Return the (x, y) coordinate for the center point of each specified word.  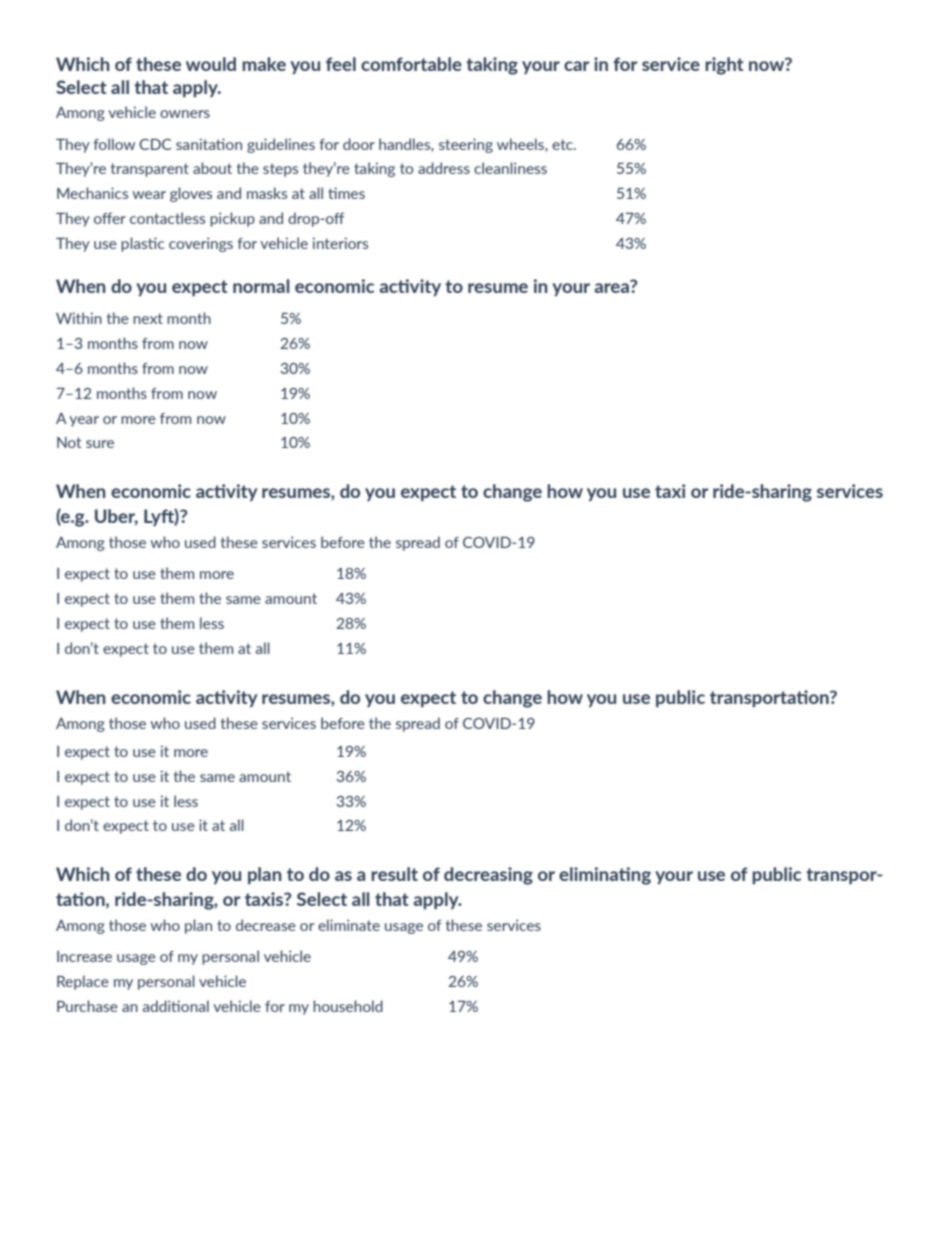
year (84, 421)
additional (176, 1006)
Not (69, 442)
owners (185, 114)
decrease (266, 925)
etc (563, 144)
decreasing (488, 876)
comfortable (411, 64)
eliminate (349, 925)
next (148, 318)
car (577, 66)
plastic (142, 244)
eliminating (605, 876)
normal (261, 286)
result (394, 874)
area (612, 286)
